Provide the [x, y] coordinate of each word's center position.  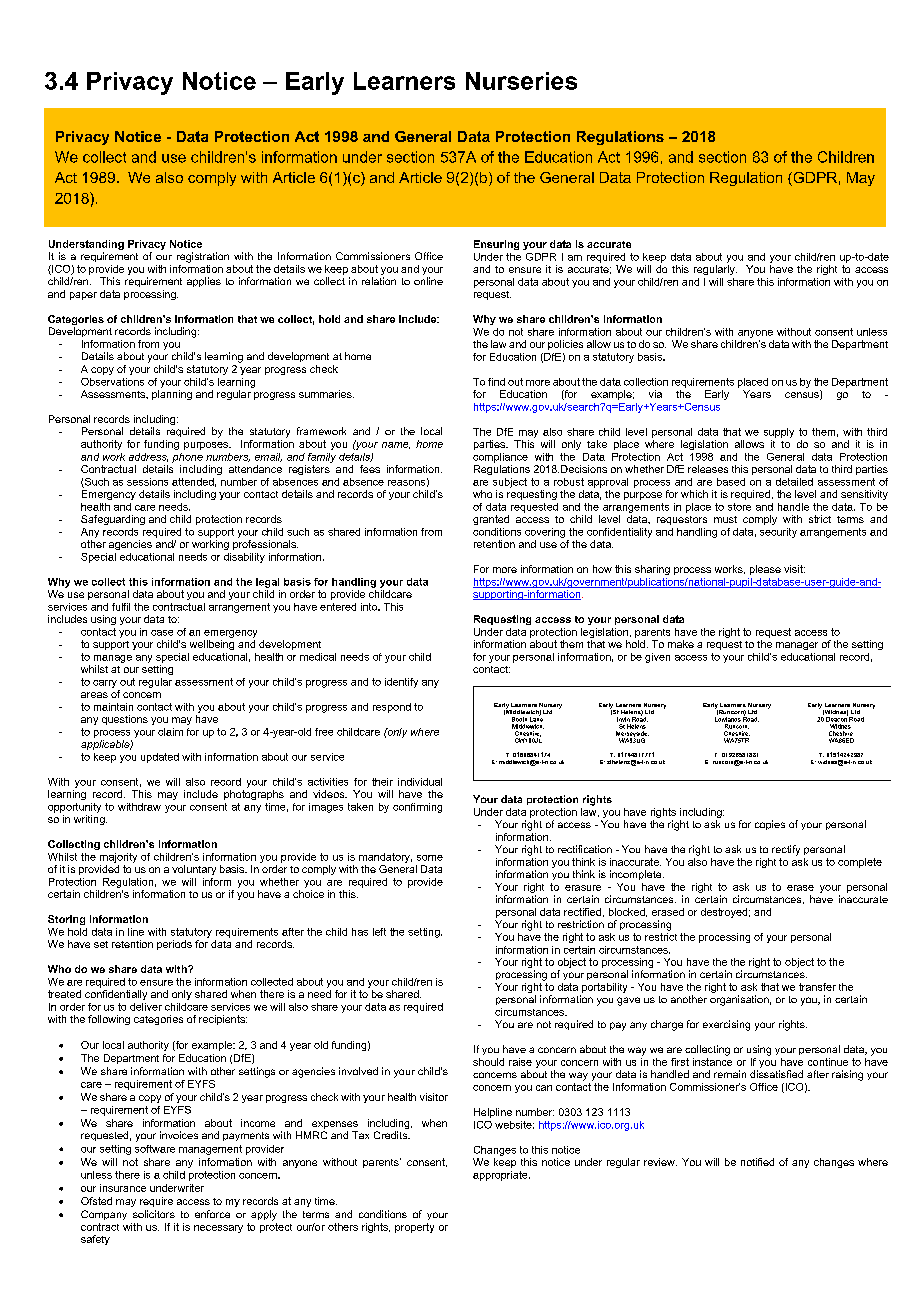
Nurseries [521, 81]
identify [401, 683]
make [681, 644]
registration [203, 257]
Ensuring [496, 245]
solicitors [154, 1214]
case [162, 633]
